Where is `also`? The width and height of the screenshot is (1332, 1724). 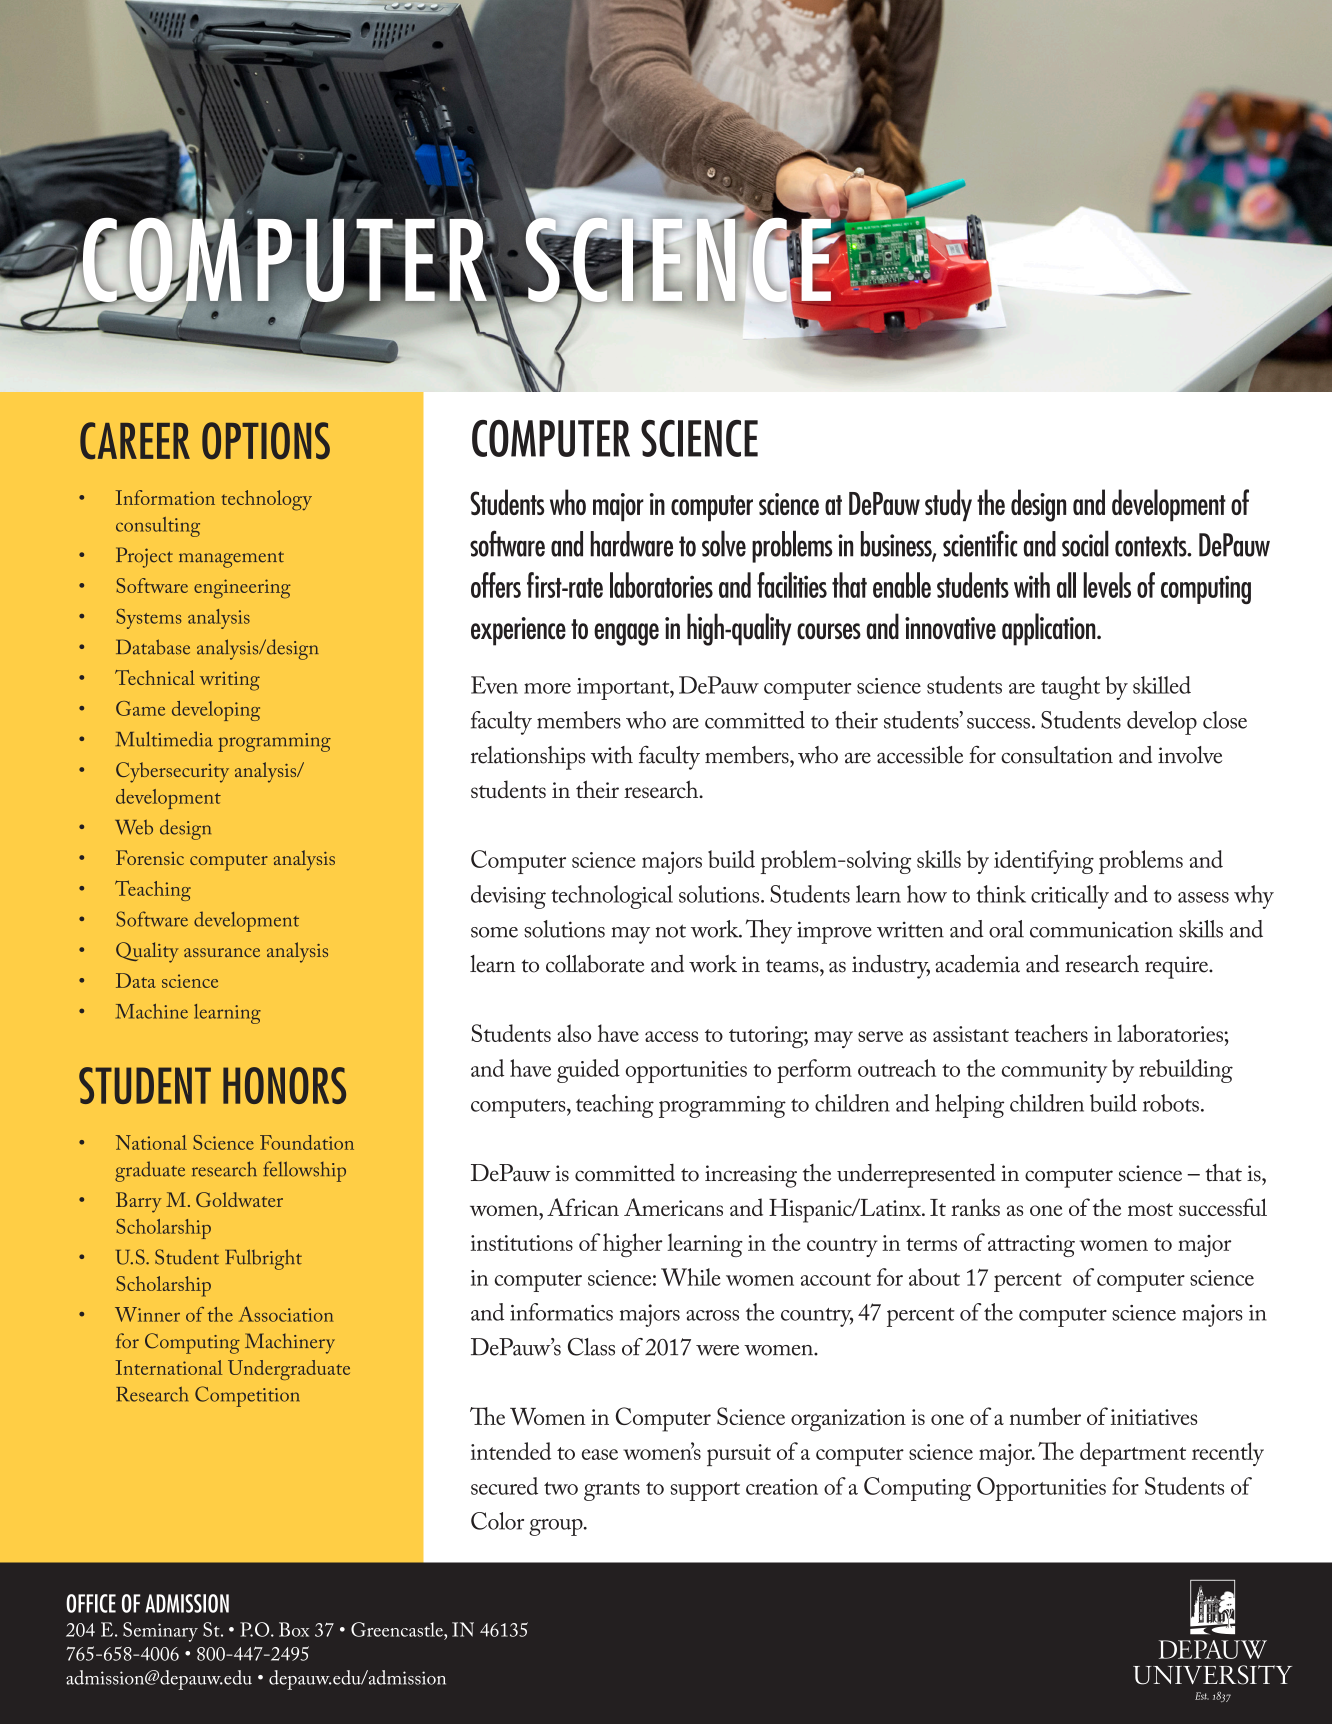 also is located at coordinates (574, 1033).
